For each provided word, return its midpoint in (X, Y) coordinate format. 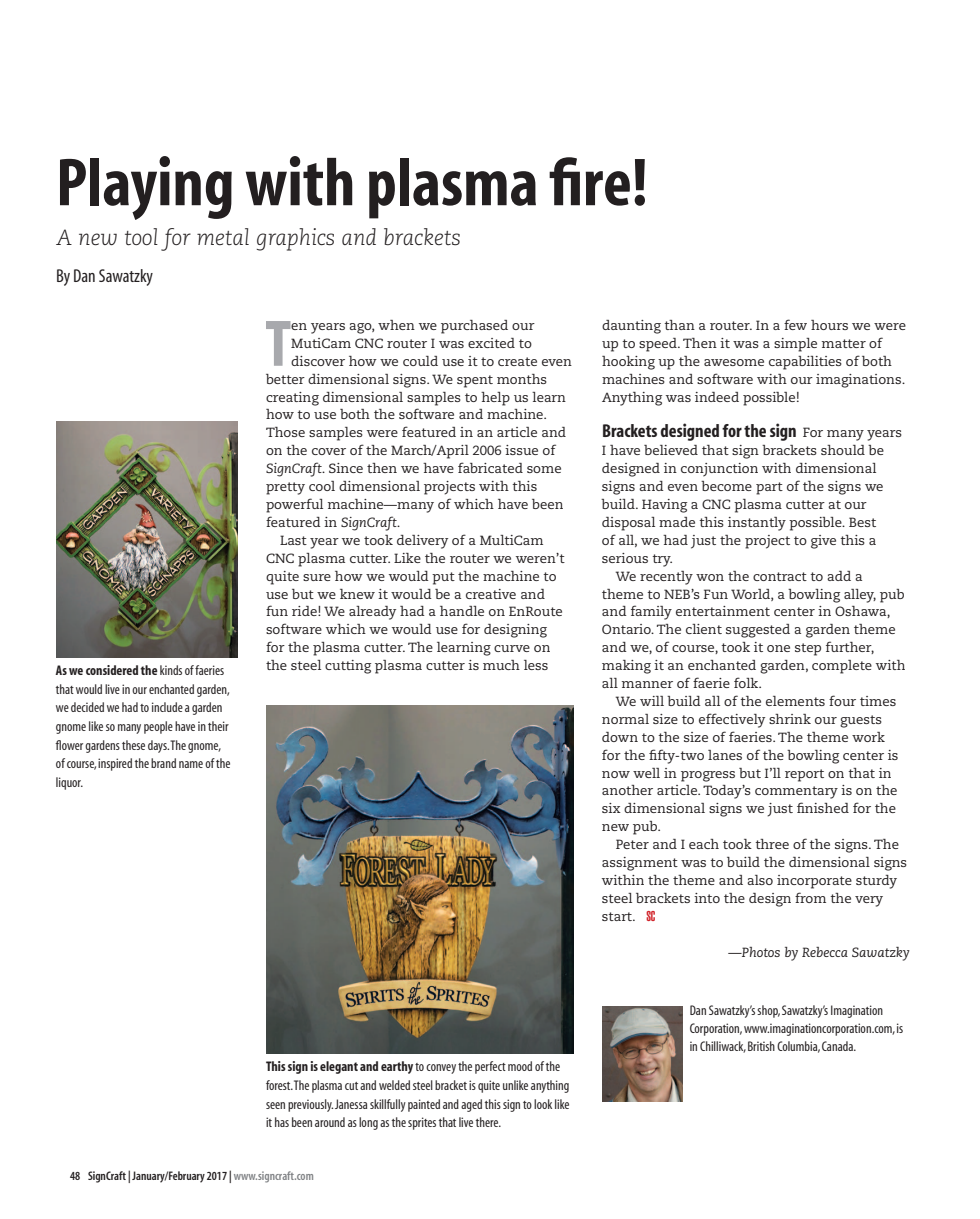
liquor (69, 783)
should (843, 450)
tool (141, 237)
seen (275, 1105)
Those (285, 432)
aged (471, 1105)
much (501, 665)
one (778, 648)
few (795, 324)
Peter (632, 844)
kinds (171, 670)
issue (521, 450)
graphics (295, 239)
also (760, 880)
